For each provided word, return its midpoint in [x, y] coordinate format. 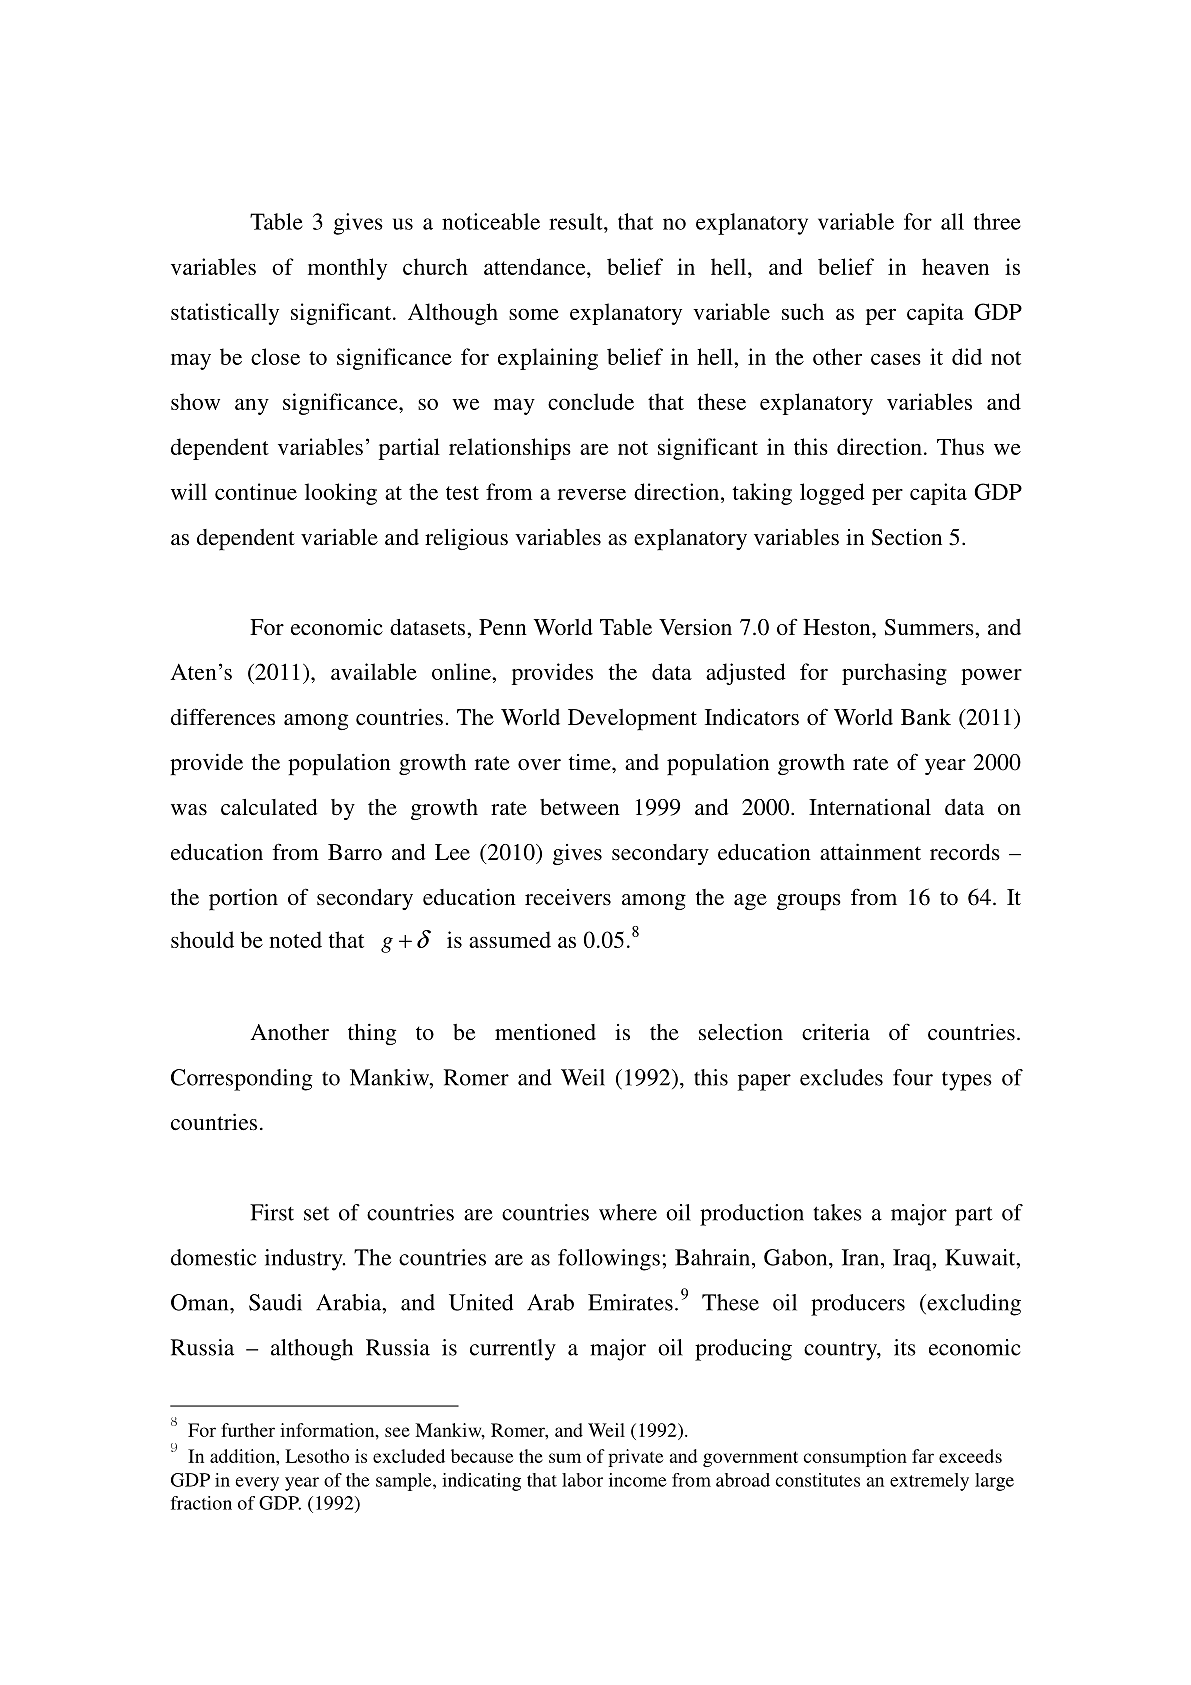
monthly [347, 269]
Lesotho [317, 1456]
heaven [955, 266]
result [577, 221]
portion [243, 899]
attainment [870, 851]
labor [582, 1480]
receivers [568, 897]
